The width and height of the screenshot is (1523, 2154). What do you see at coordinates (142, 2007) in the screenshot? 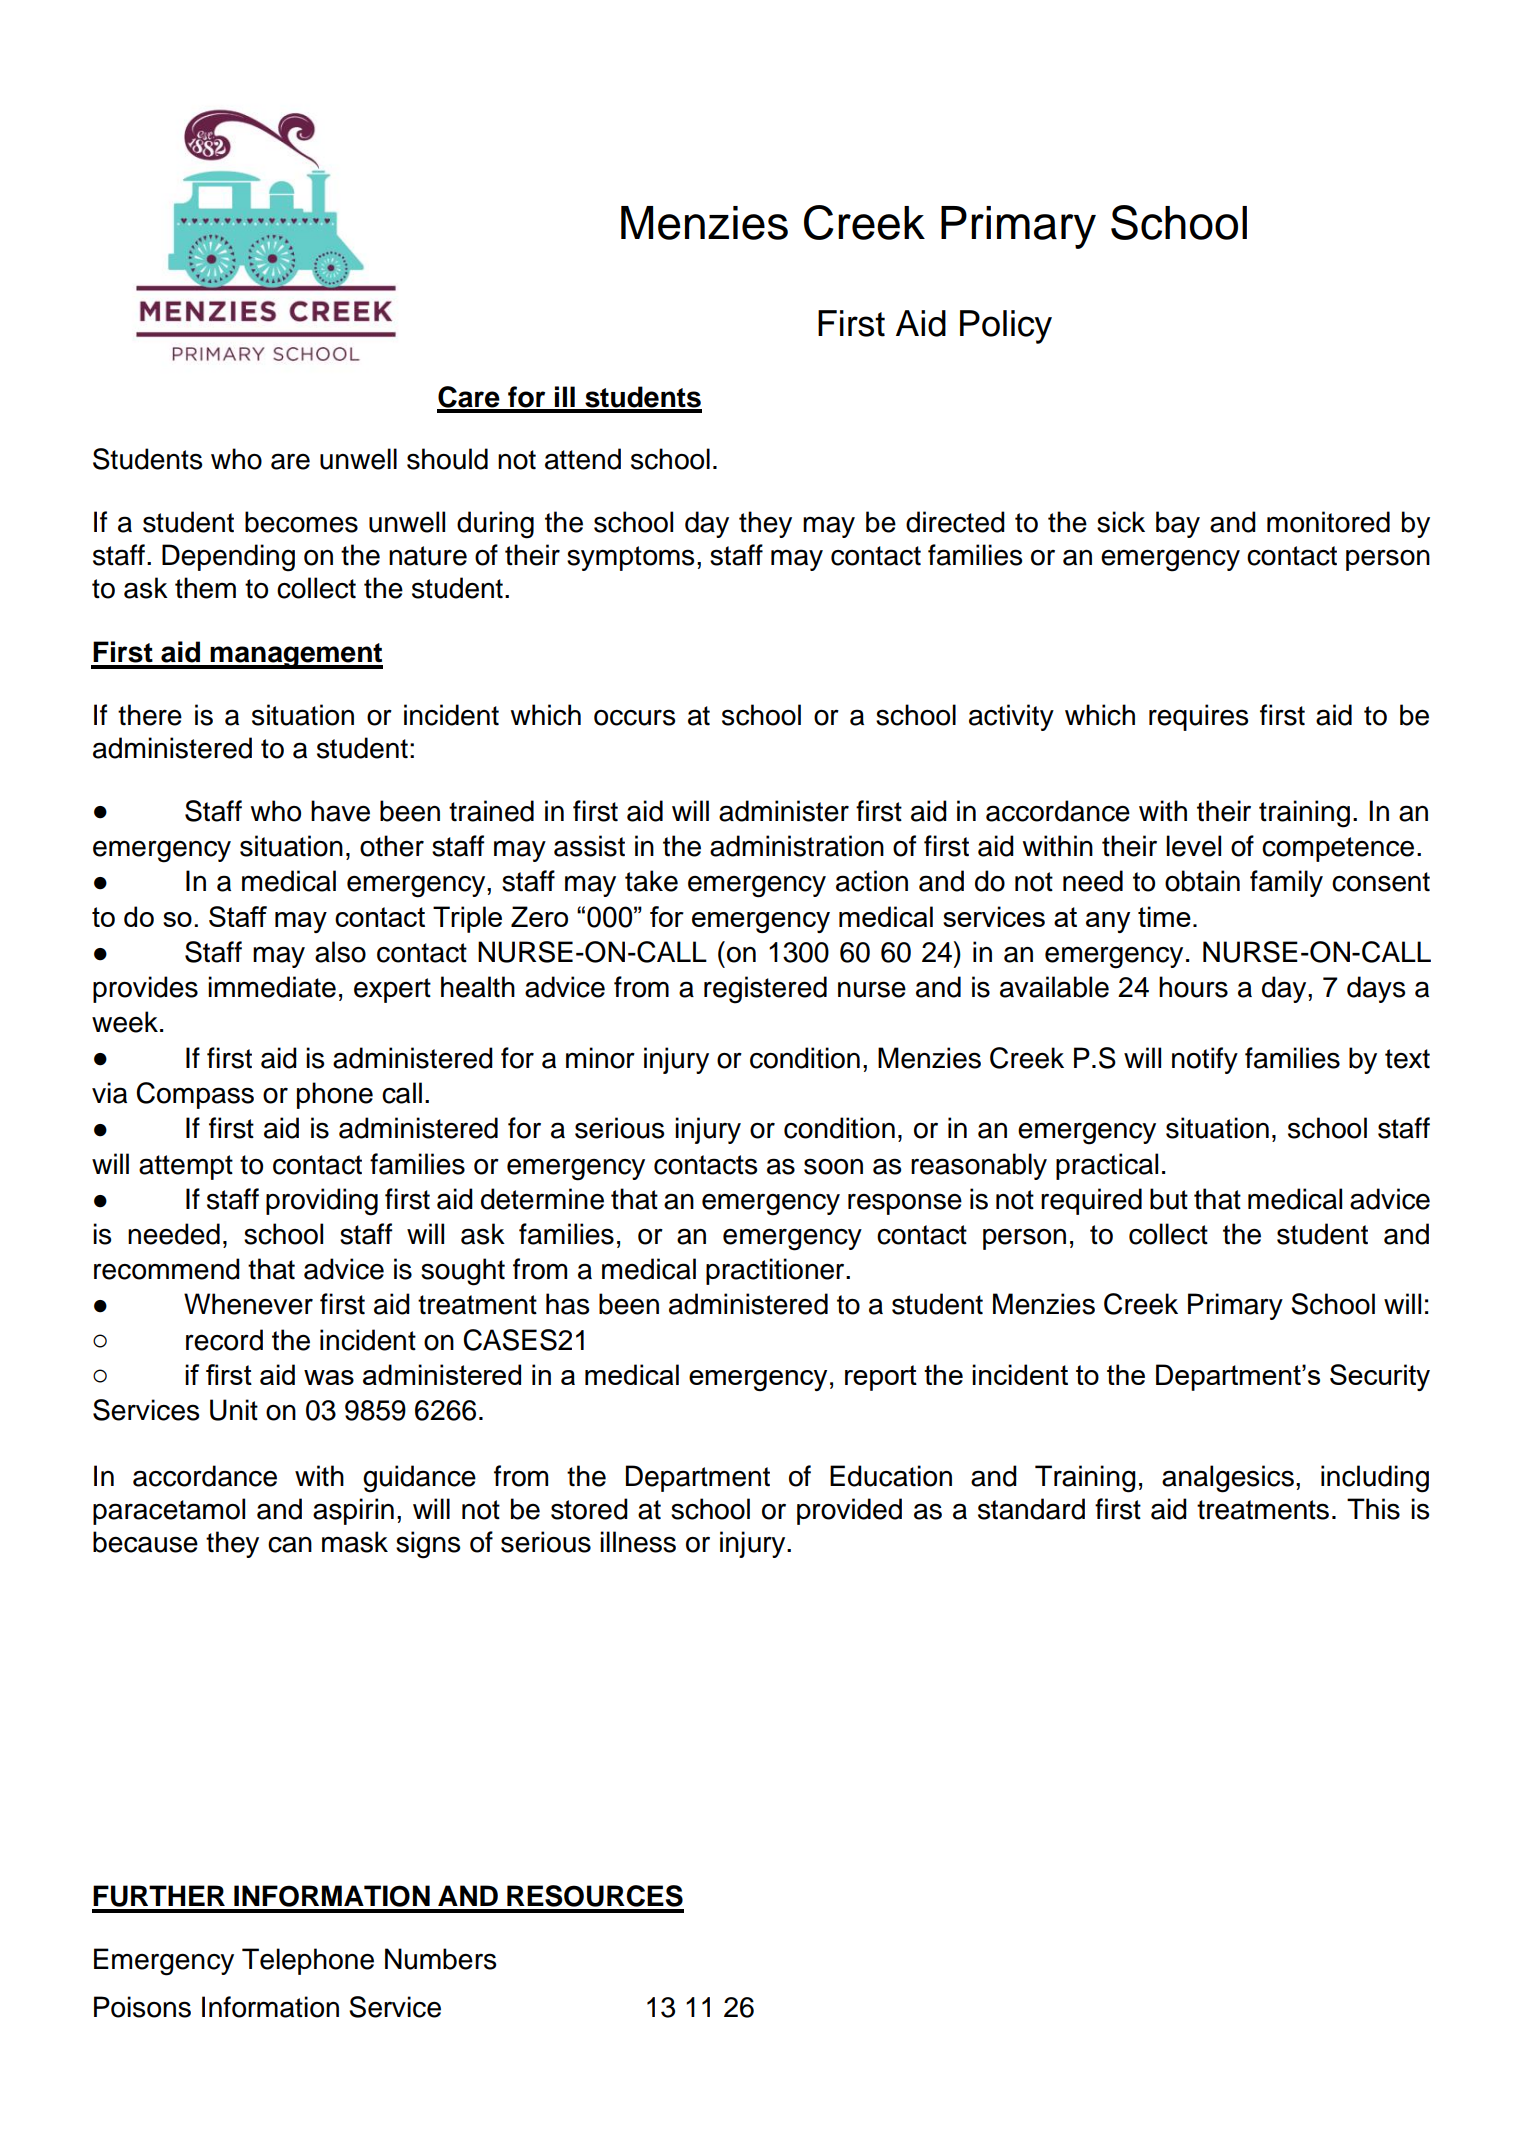
I see `Poisons` at bounding box center [142, 2007].
